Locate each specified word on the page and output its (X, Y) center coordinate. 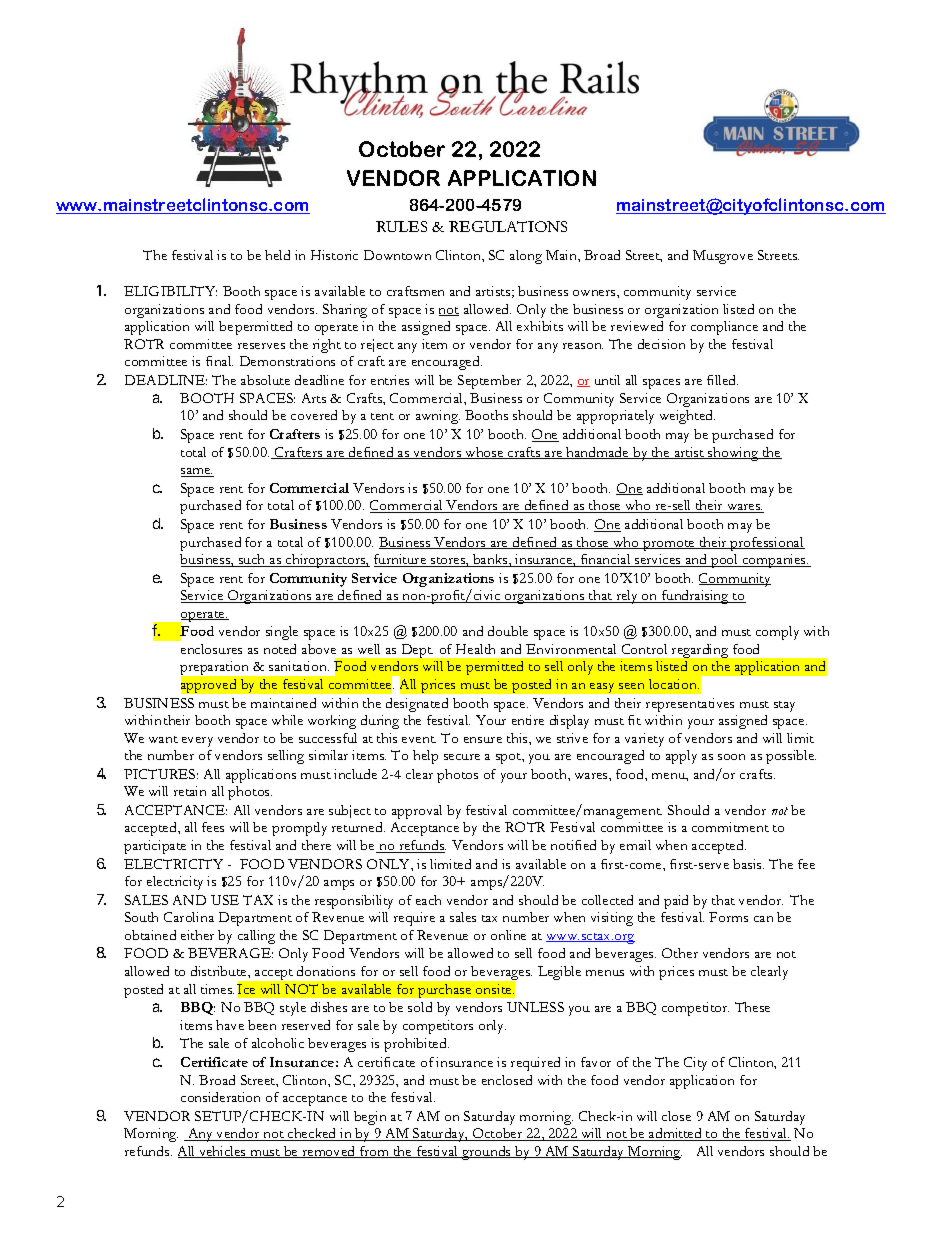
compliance (724, 328)
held (277, 255)
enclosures (211, 649)
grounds (486, 1153)
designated (417, 705)
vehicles (222, 1152)
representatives (690, 705)
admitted (675, 1134)
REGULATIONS (508, 226)
